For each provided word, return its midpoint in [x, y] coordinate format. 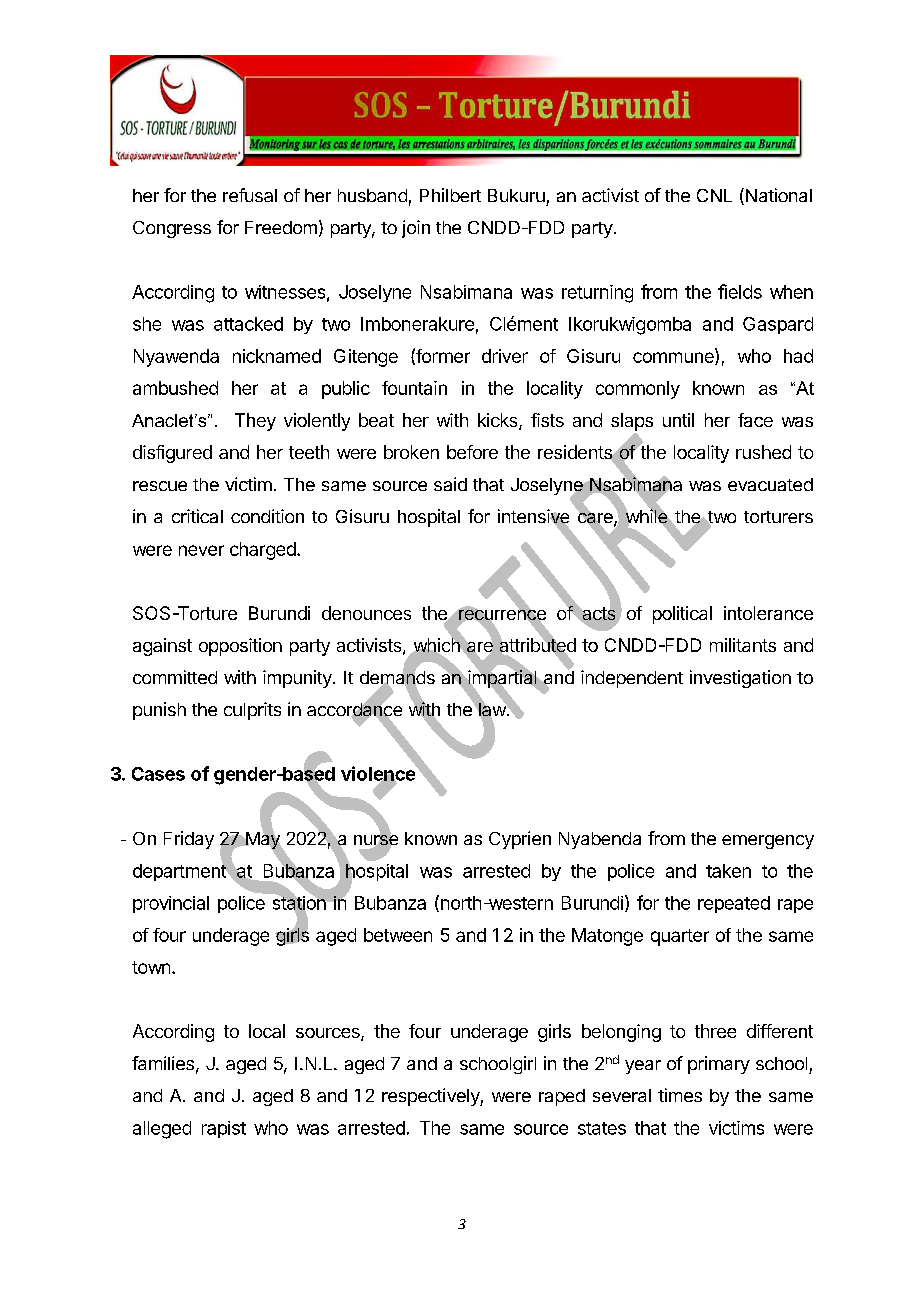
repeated [734, 904]
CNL [714, 195]
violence [379, 774]
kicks [499, 421]
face [755, 420]
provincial [171, 904]
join [416, 229]
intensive [533, 517]
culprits [252, 711]
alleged [162, 1130]
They [255, 422]
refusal [250, 195]
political [682, 615]
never [201, 550]
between [398, 935]
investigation [740, 679]
